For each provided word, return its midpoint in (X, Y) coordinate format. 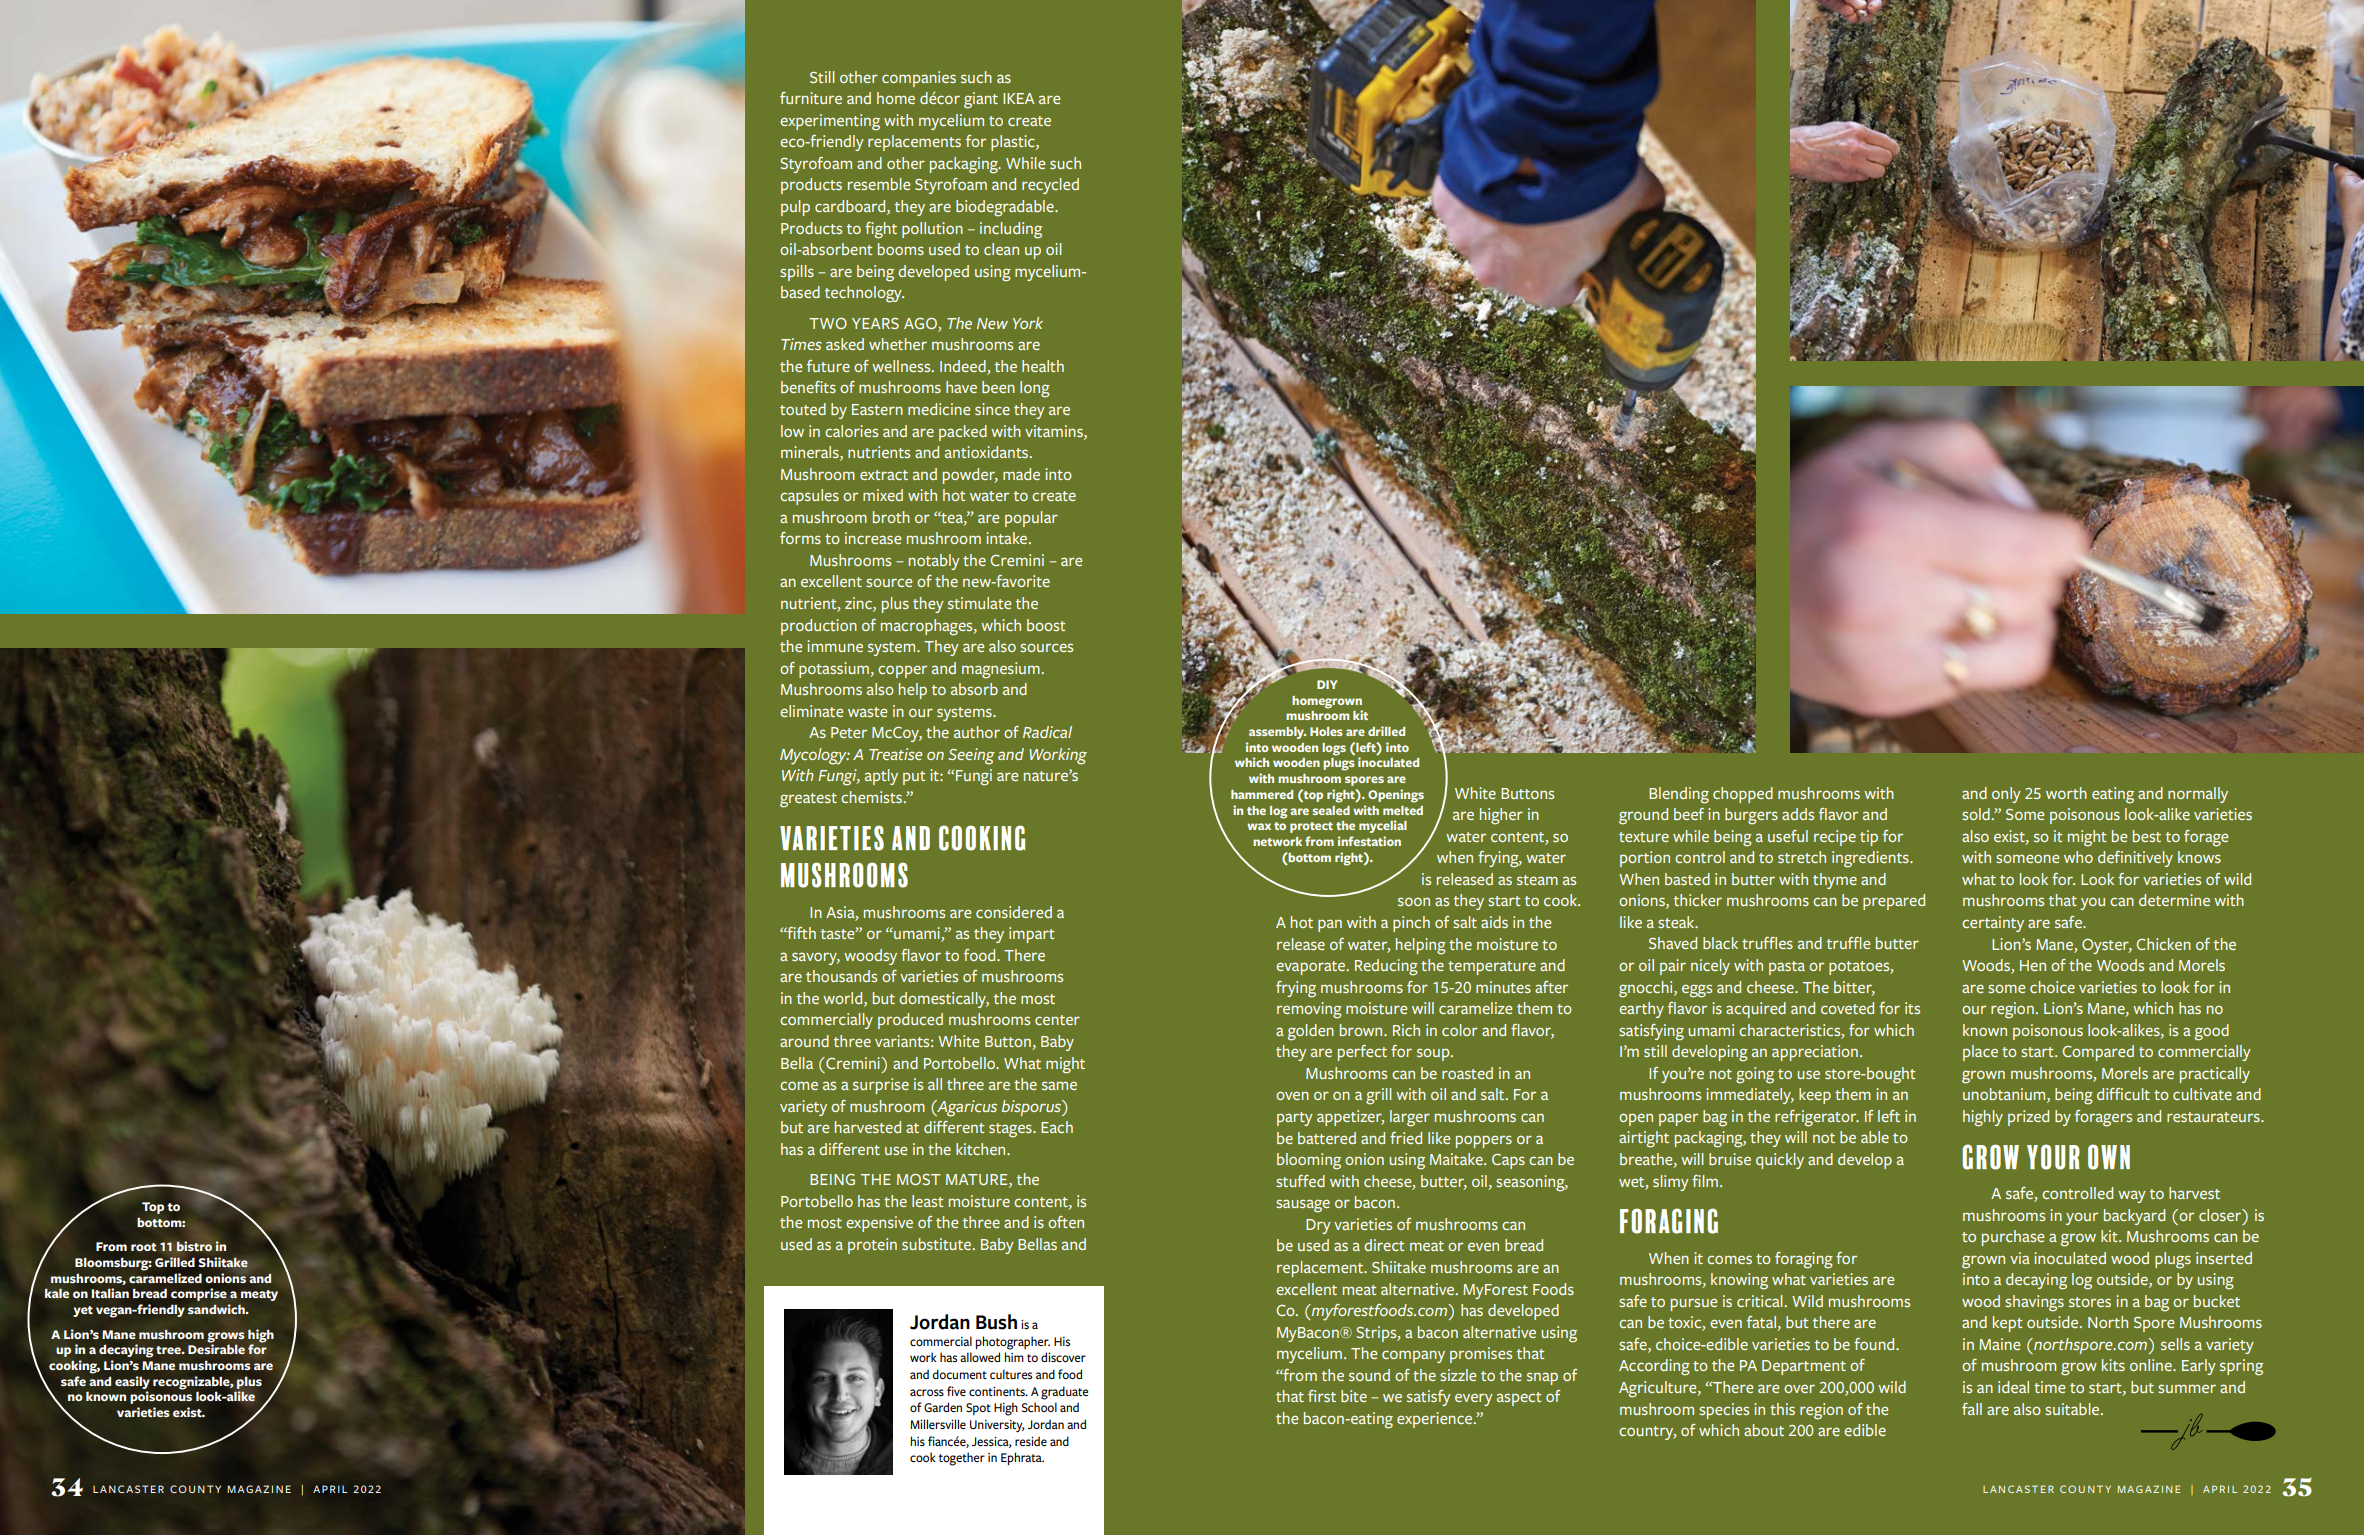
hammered (1262, 794)
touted (803, 409)
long (1035, 389)
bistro (194, 1246)
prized (2028, 1118)
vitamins (1055, 432)
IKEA (1018, 98)
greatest (808, 800)
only (2006, 795)
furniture (811, 98)
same (1059, 1085)
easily (132, 1382)
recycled (1050, 186)
